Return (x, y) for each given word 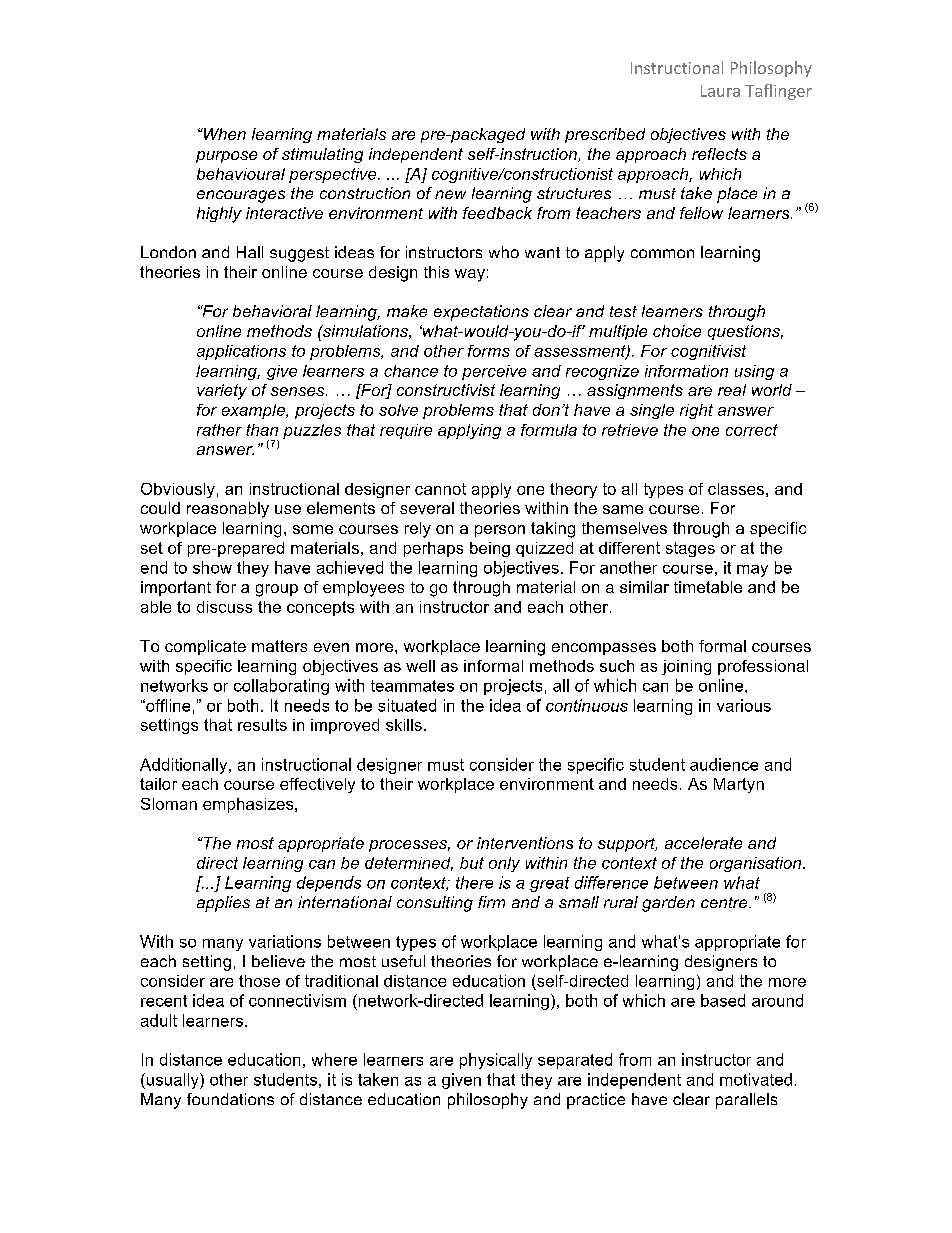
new (450, 194)
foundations (230, 1099)
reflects (719, 154)
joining (686, 667)
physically (496, 1061)
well (420, 666)
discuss (224, 607)
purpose (226, 157)
